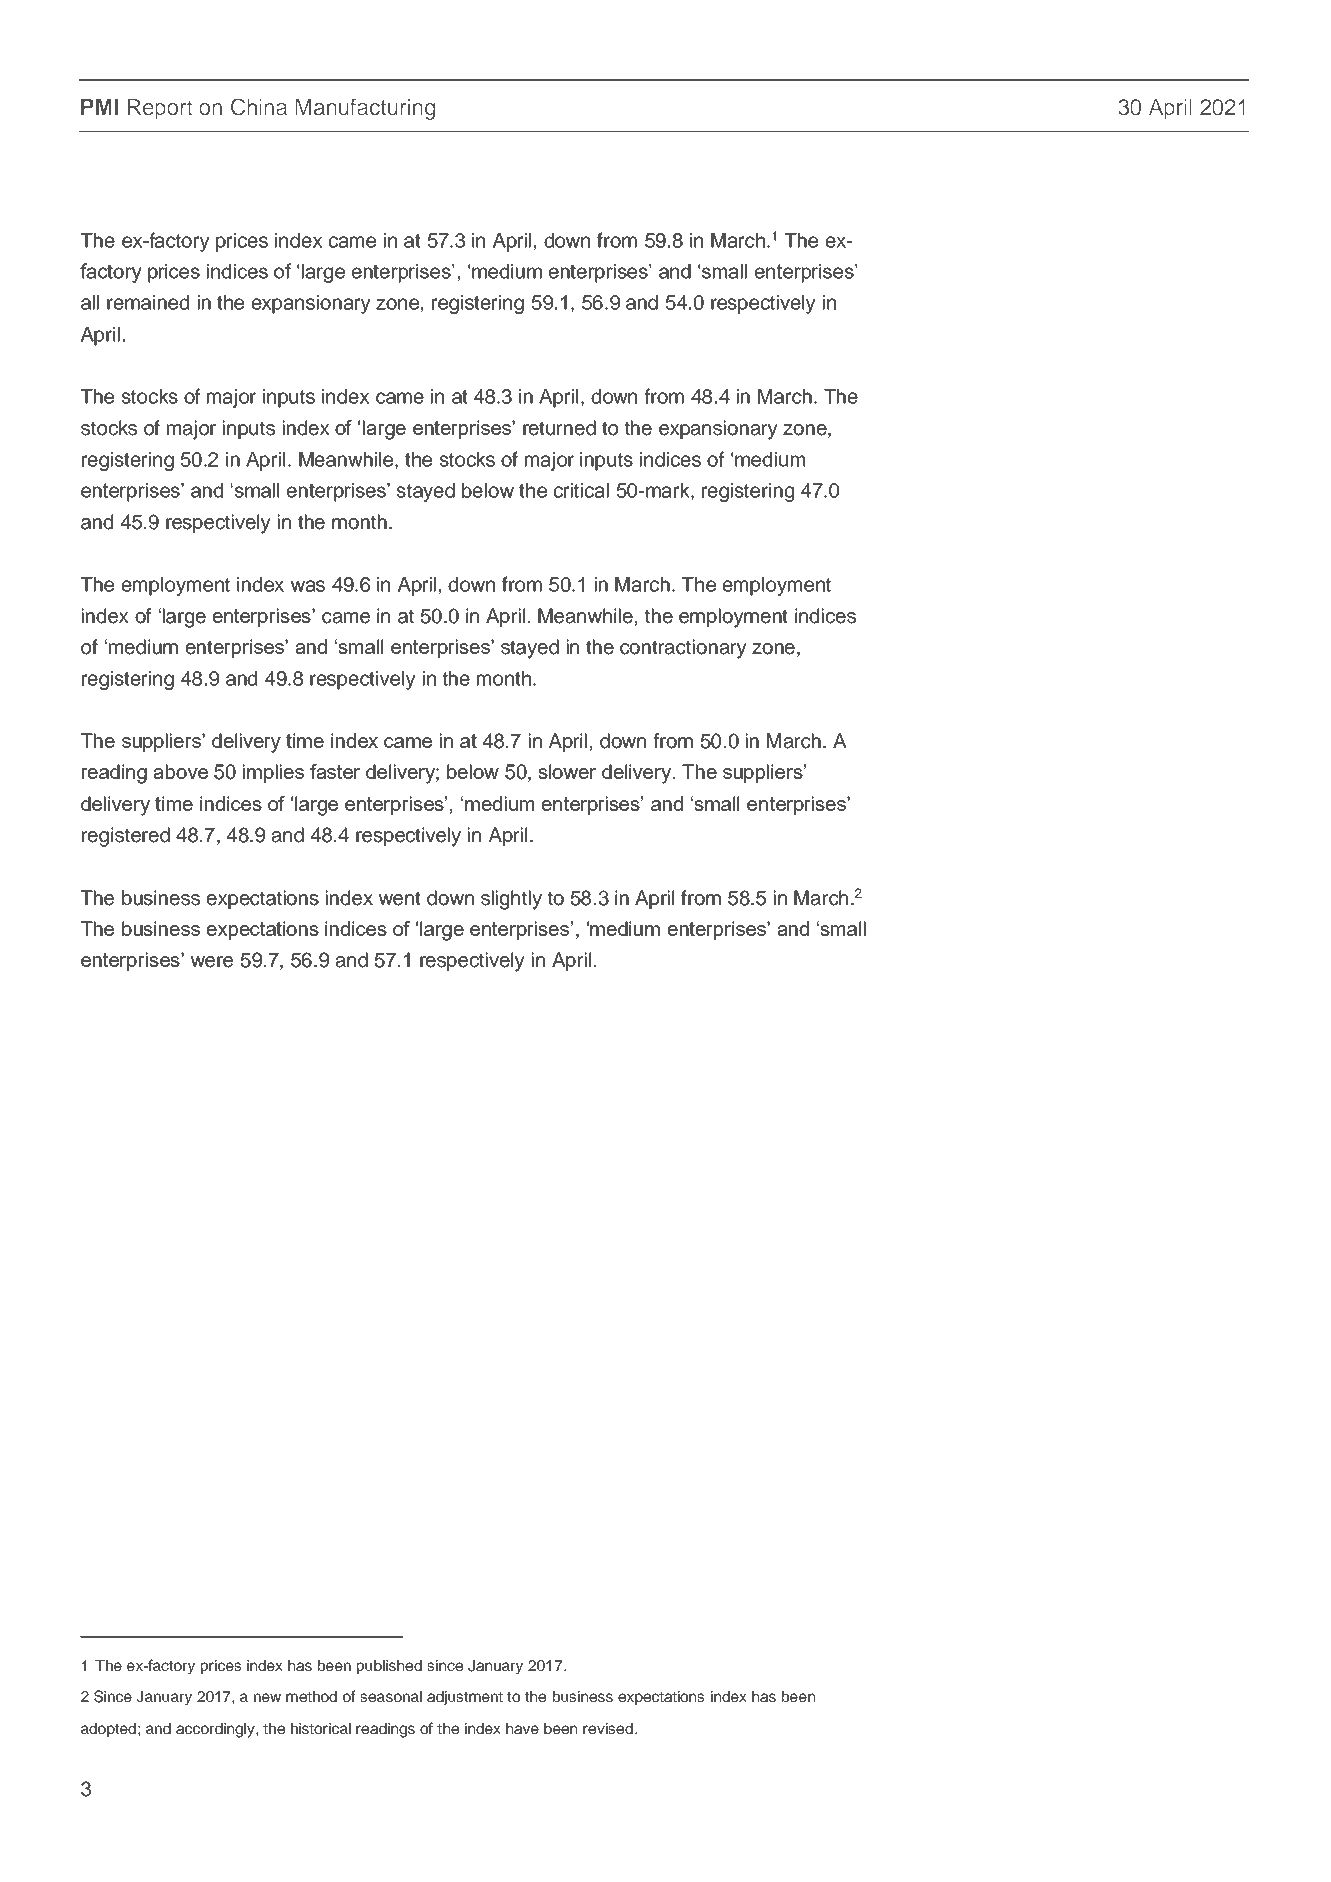 This image has width=1331, height=1882. What do you see at coordinates (389, 1667) in the image?
I see `published` at bounding box center [389, 1667].
